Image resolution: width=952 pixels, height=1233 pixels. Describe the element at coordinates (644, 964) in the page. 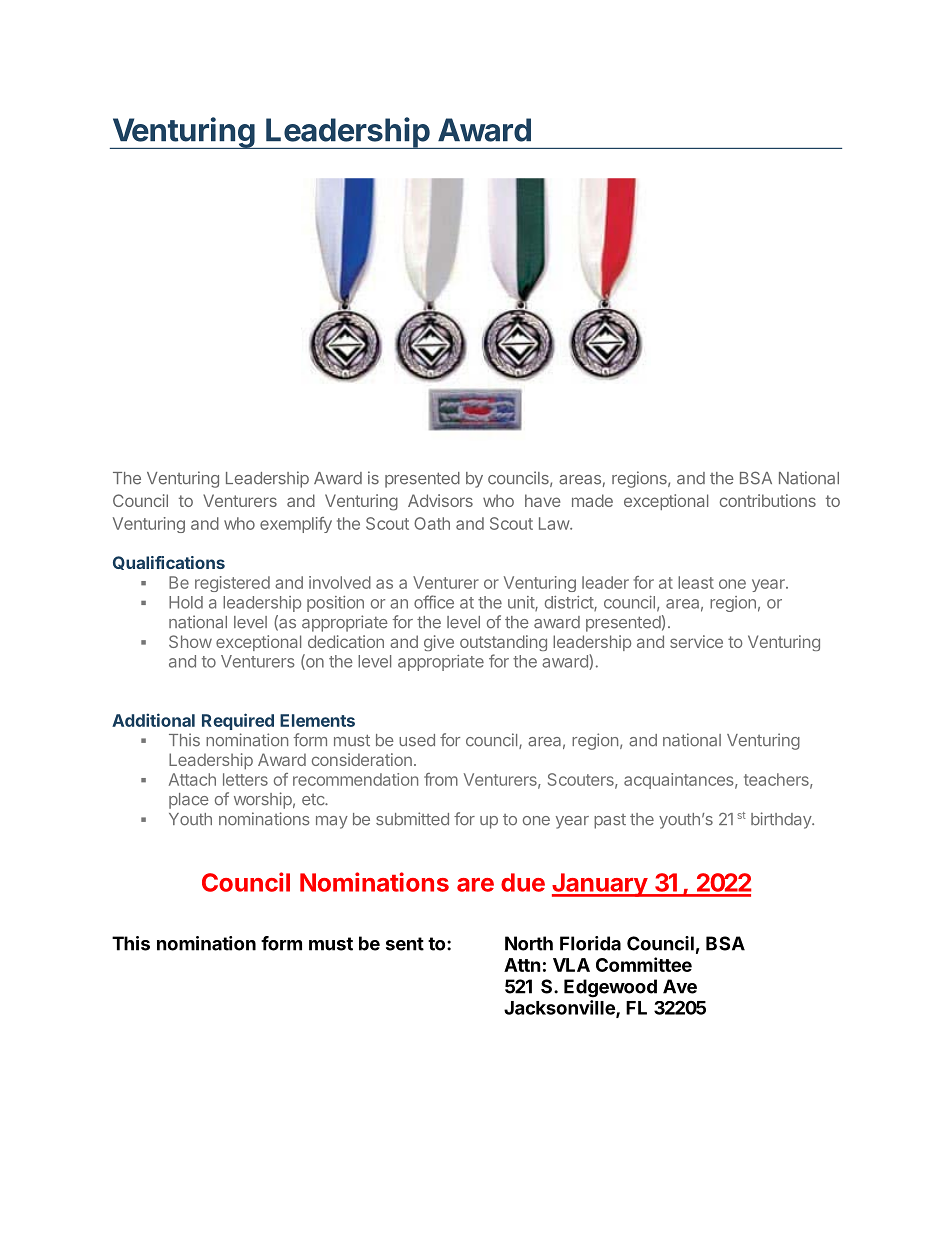

I see `Committee` at that location.
